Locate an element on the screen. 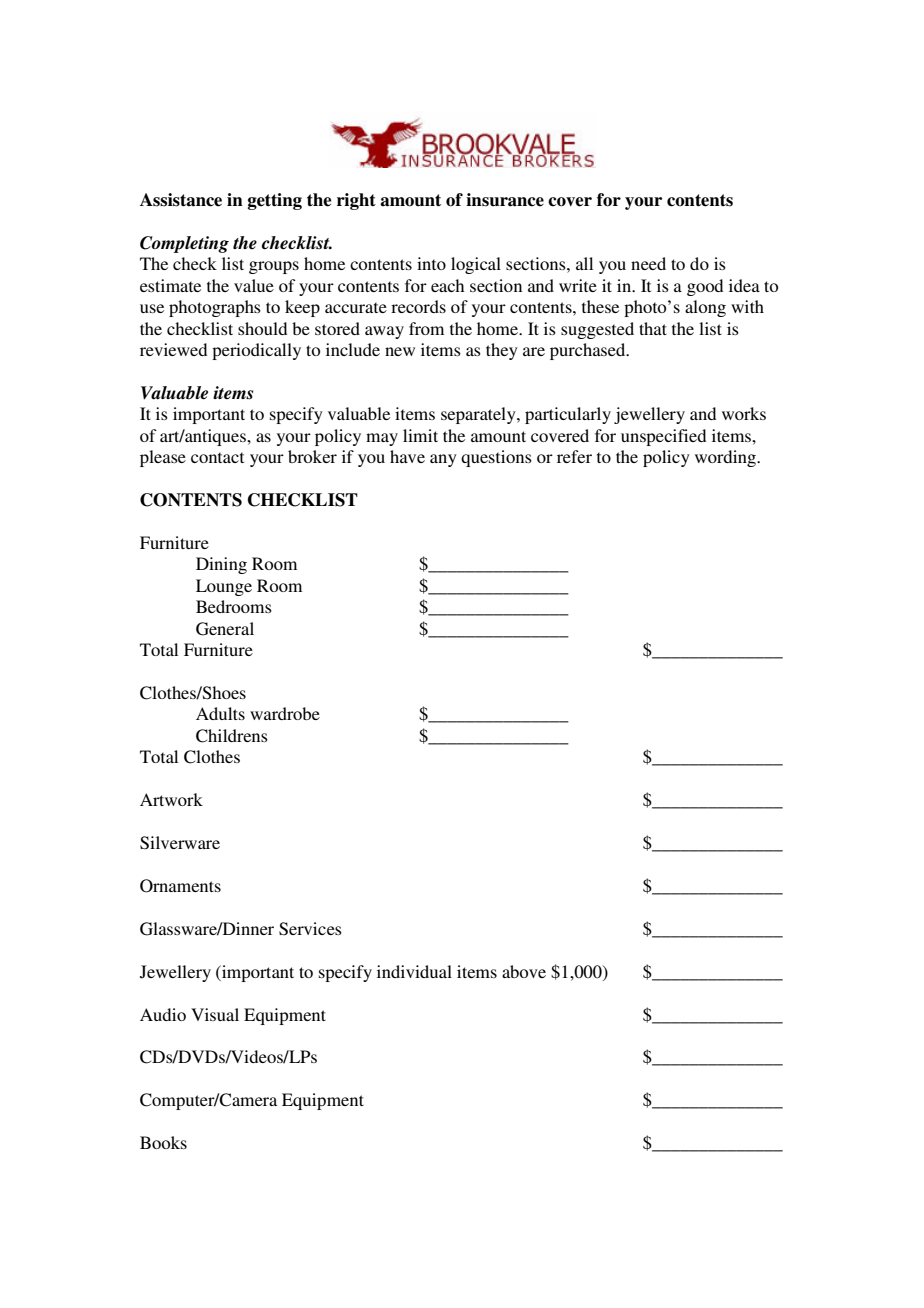 The width and height of the screenshot is (924, 1308). Lounge is located at coordinates (224, 587).
